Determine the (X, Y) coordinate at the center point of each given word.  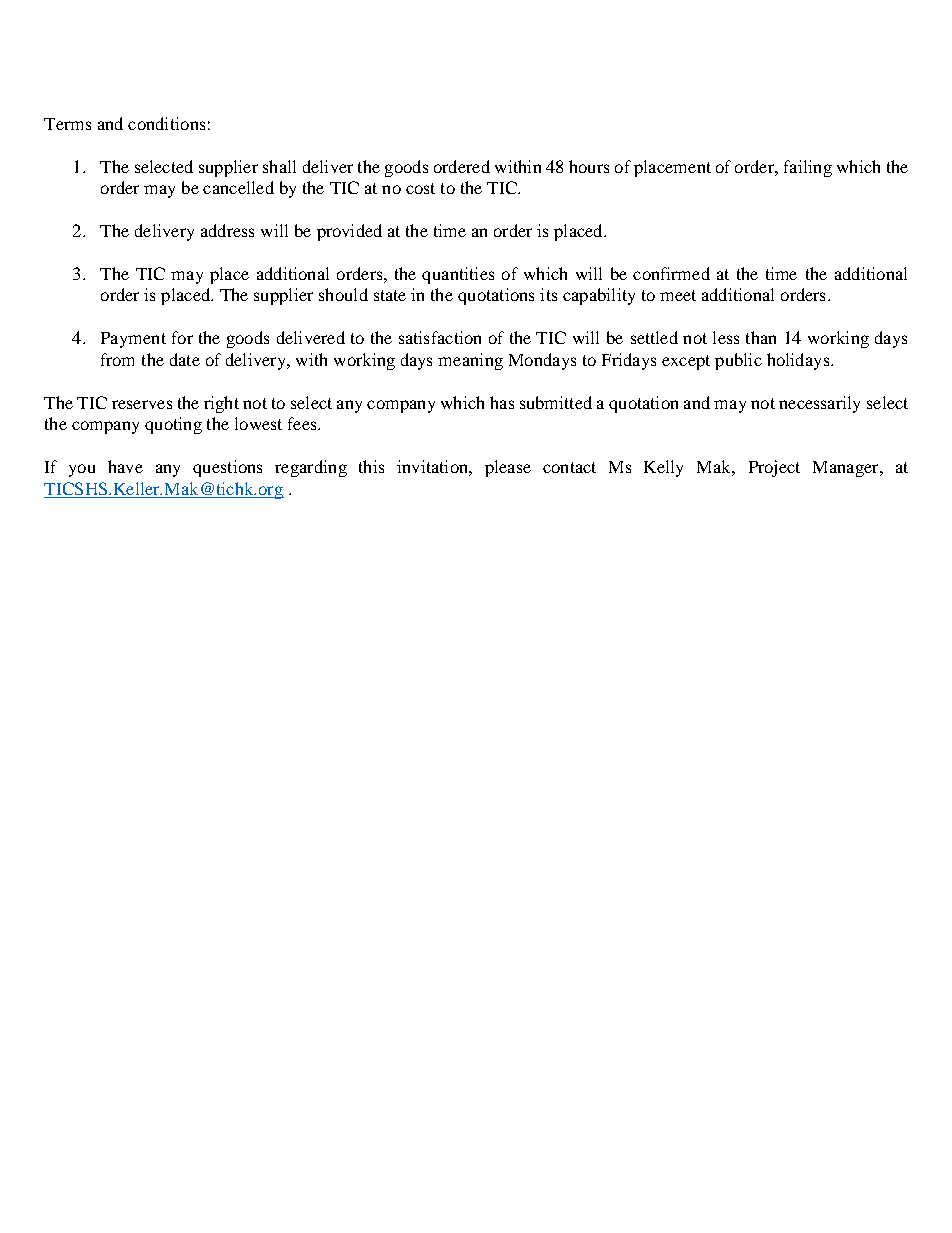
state (390, 295)
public (738, 361)
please (508, 468)
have (125, 466)
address (227, 230)
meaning (470, 361)
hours (589, 166)
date (185, 359)
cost (420, 188)
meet (678, 295)
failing (808, 168)
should (343, 294)
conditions (166, 123)
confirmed (671, 273)
